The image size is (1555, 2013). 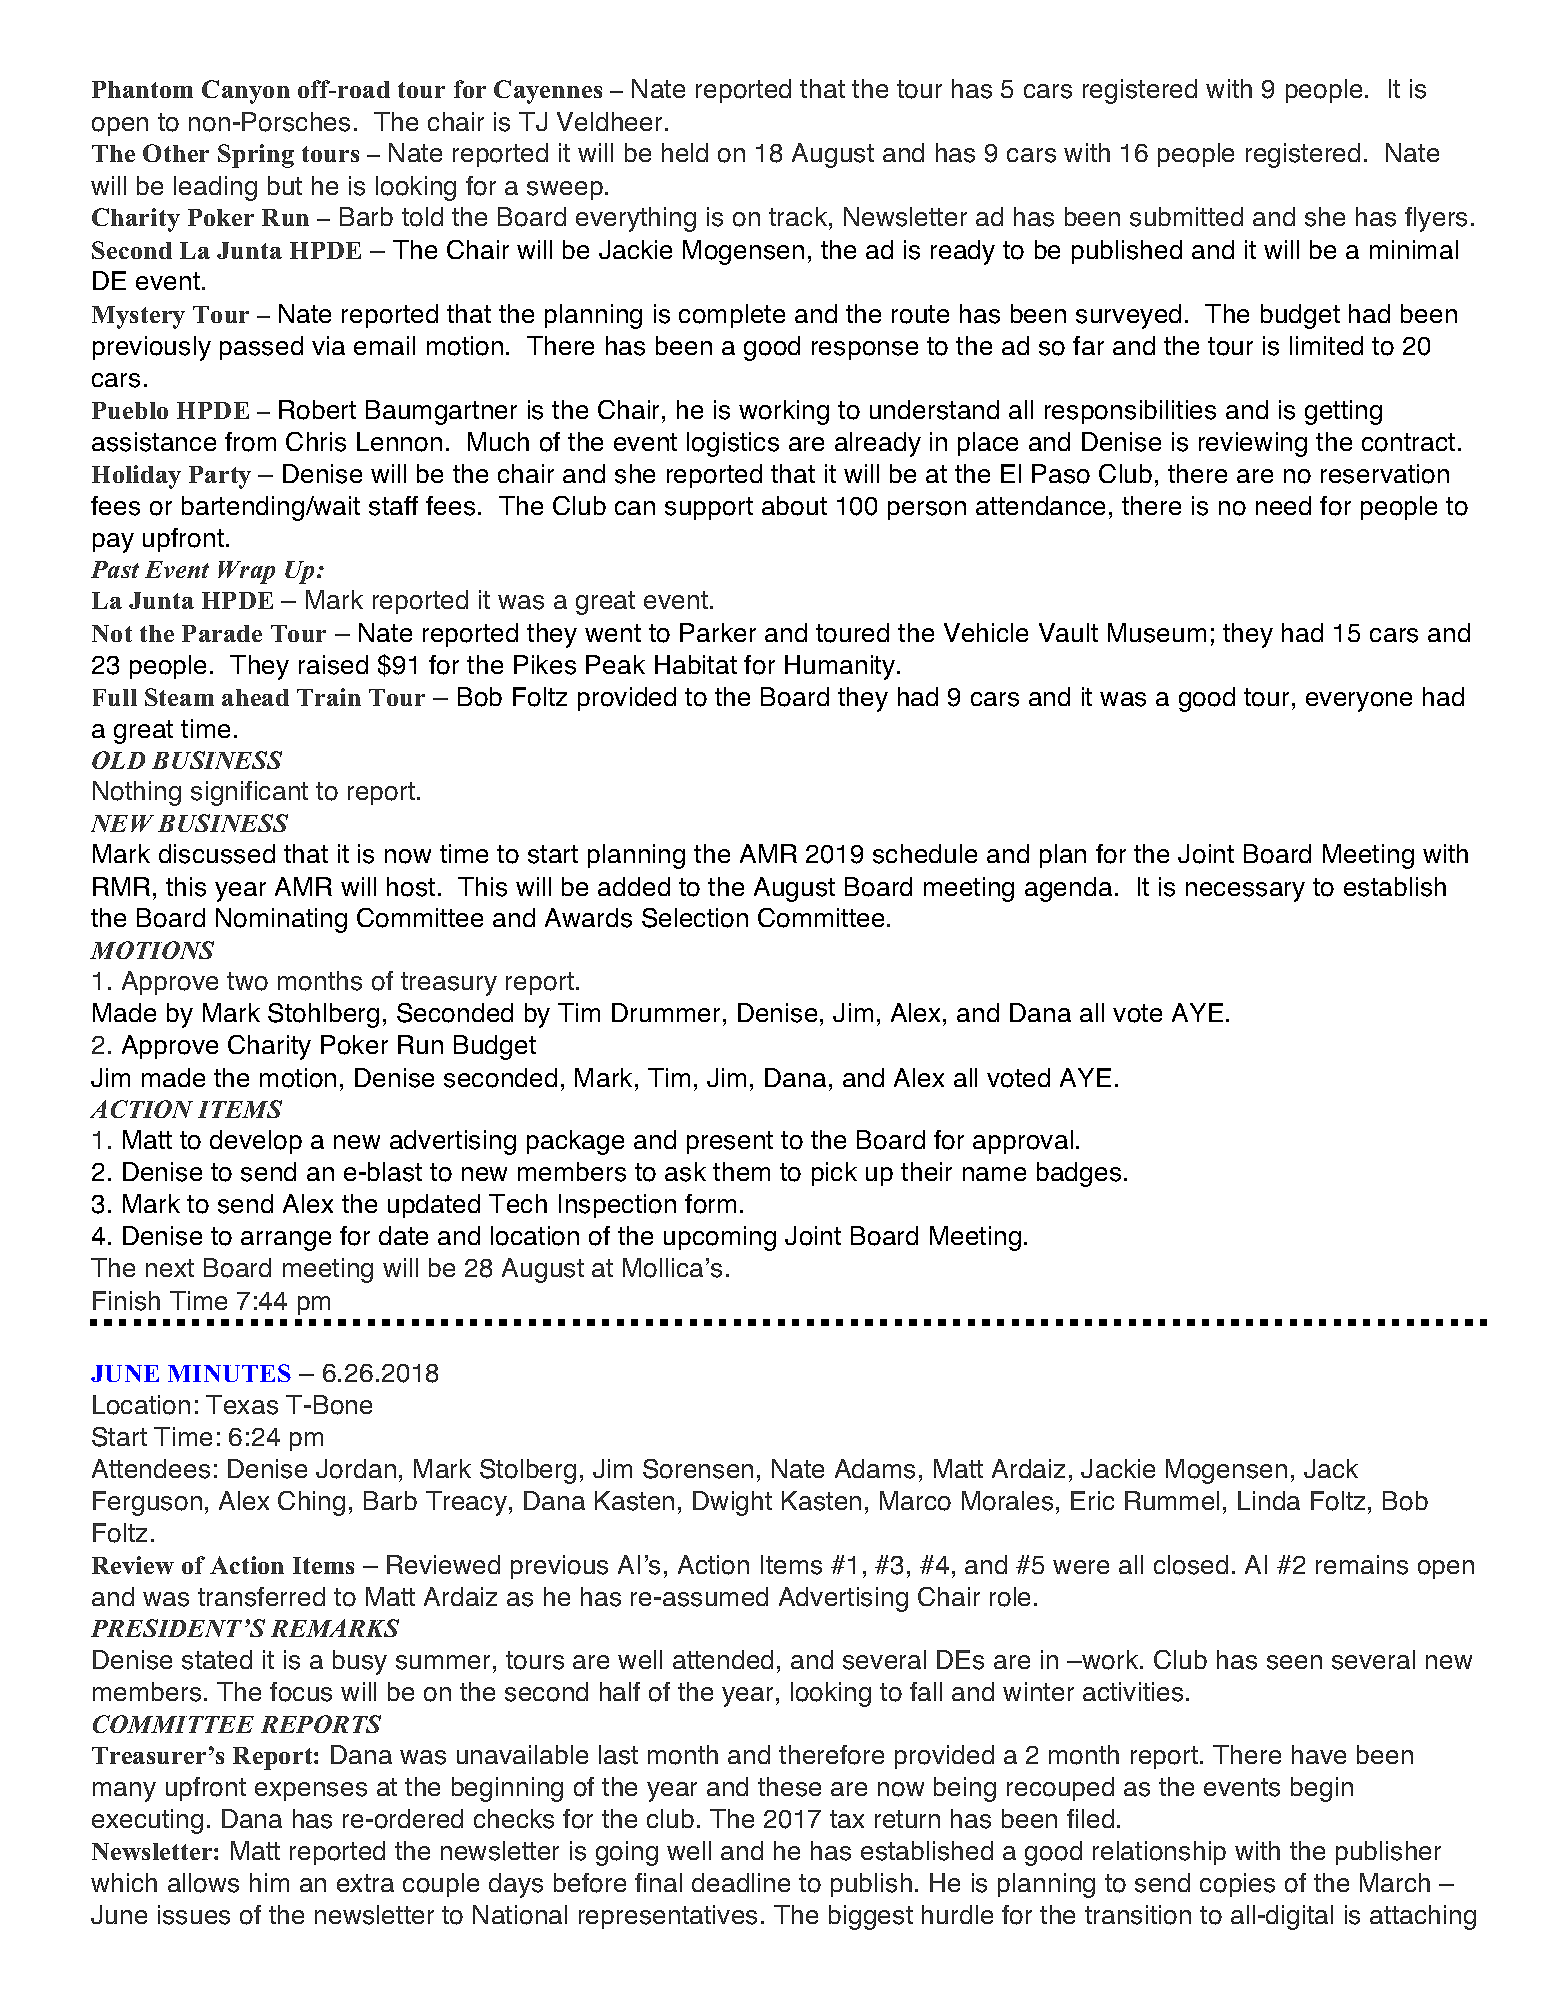 I want to click on develop, so click(x=256, y=1142).
